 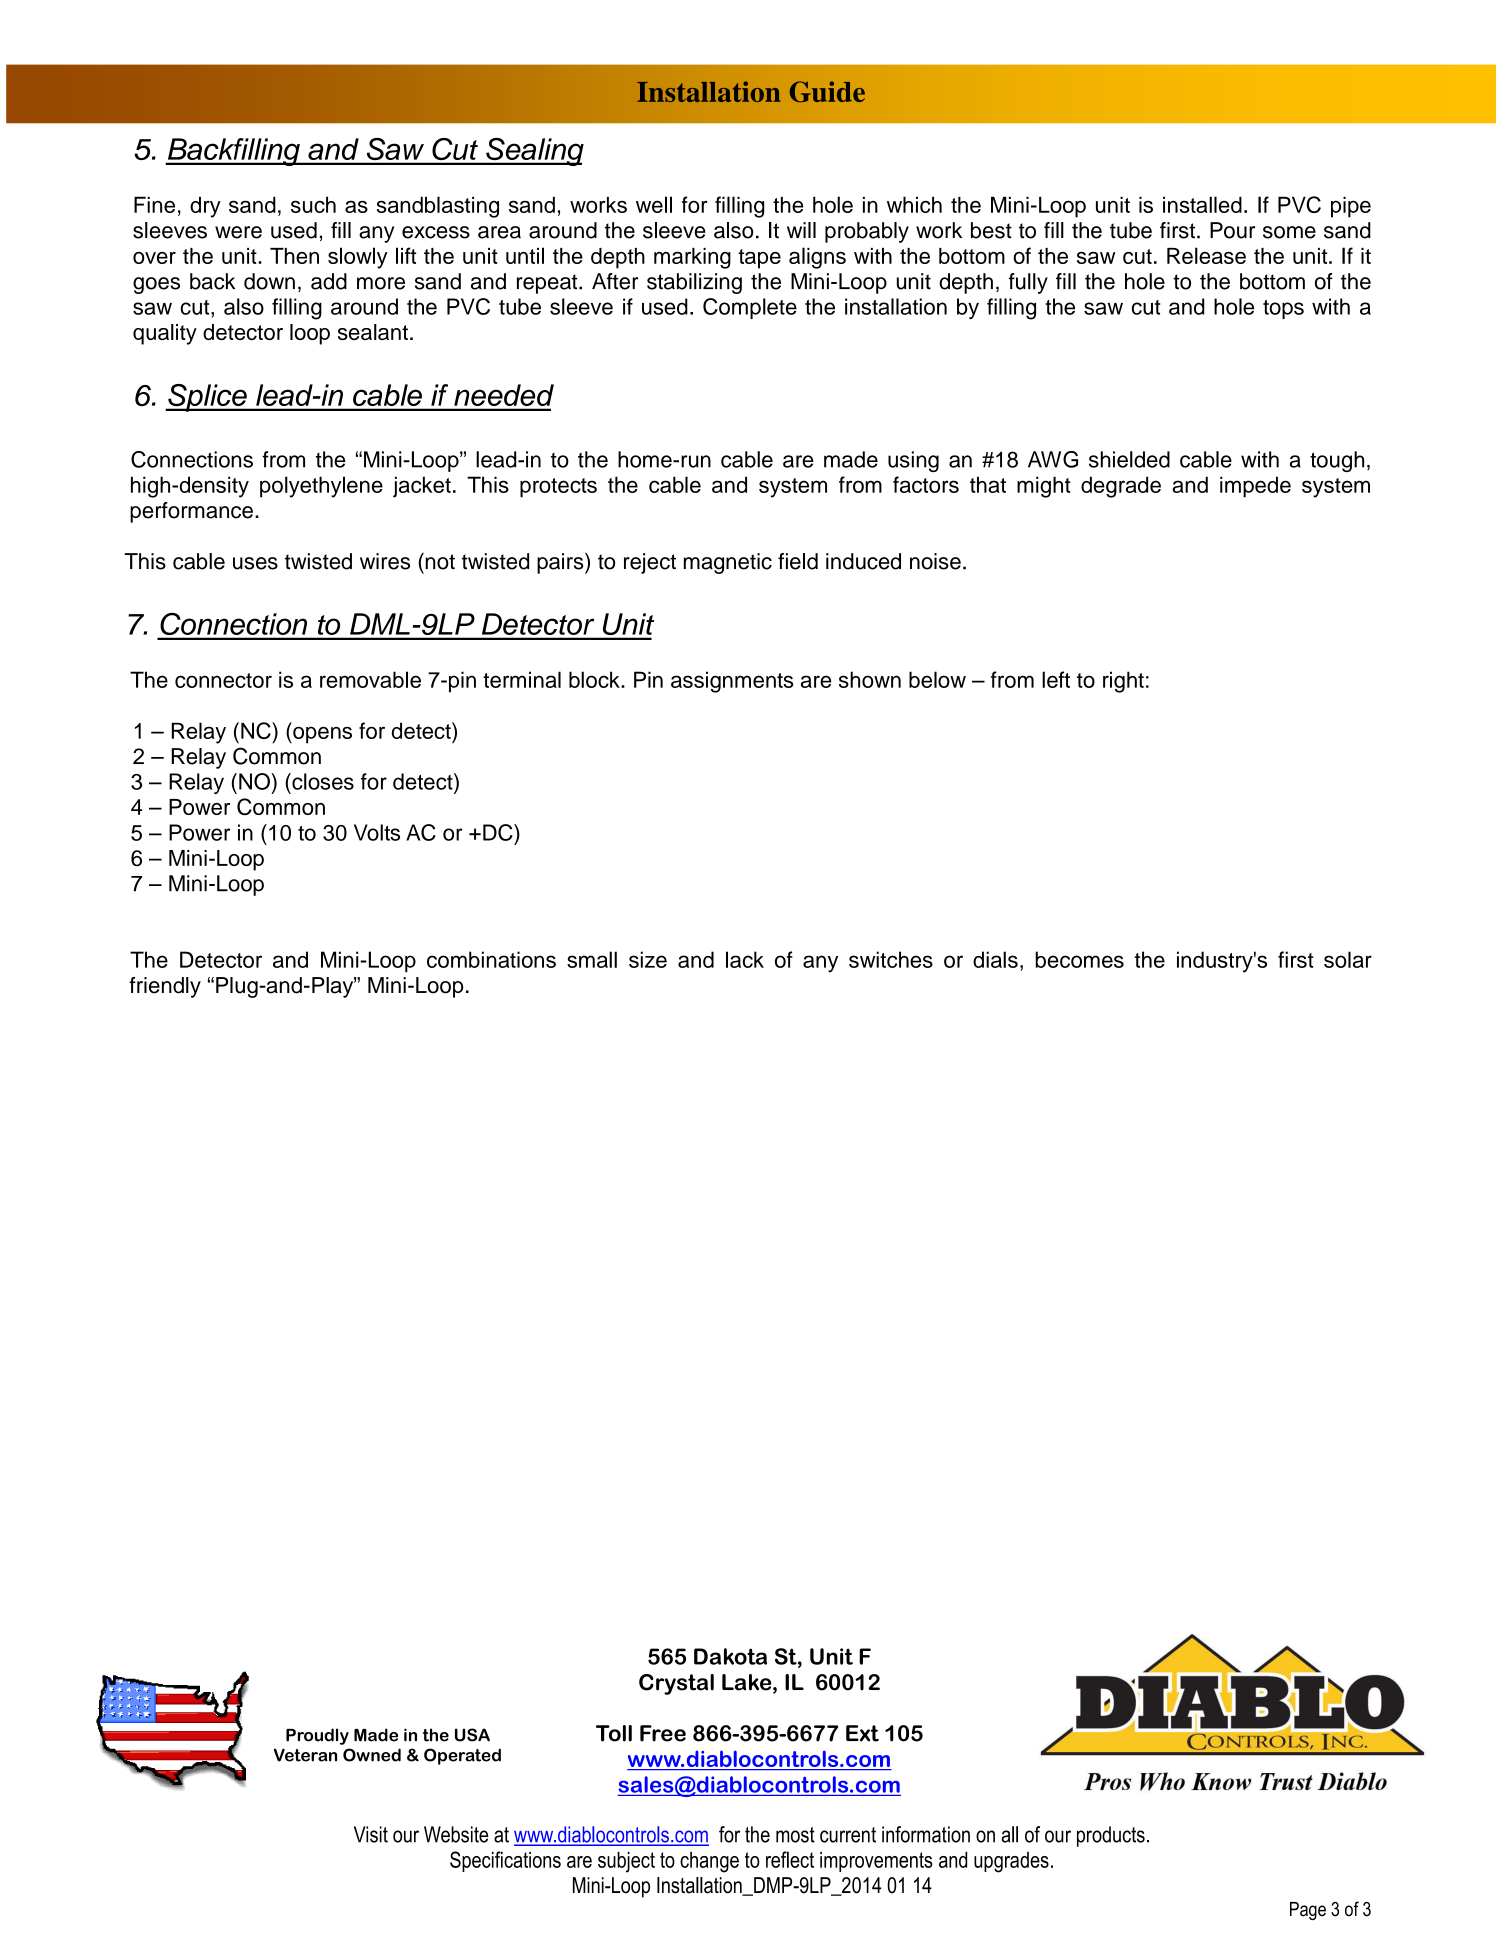 What do you see at coordinates (1123, 682) in the screenshot?
I see `right` at bounding box center [1123, 682].
